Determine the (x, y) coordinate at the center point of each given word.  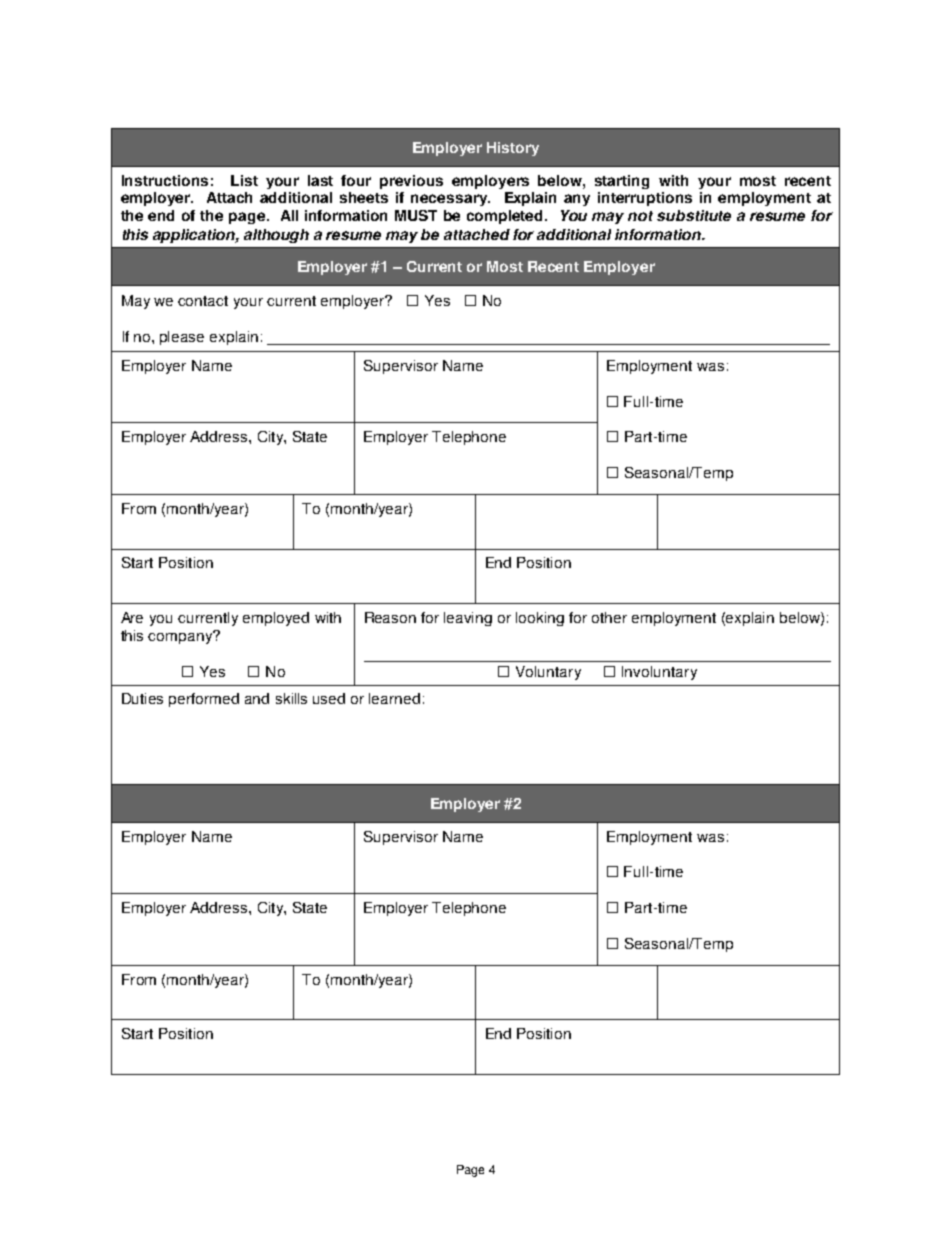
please (182, 338)
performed (204, 700)
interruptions (645, 199)
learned (394, 698)
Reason (390, 617)
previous (411, 182)
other (609, 617)
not (640, 216)
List (244, 180)
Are (132, 617)
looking (540, 619)
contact (203, 301)
